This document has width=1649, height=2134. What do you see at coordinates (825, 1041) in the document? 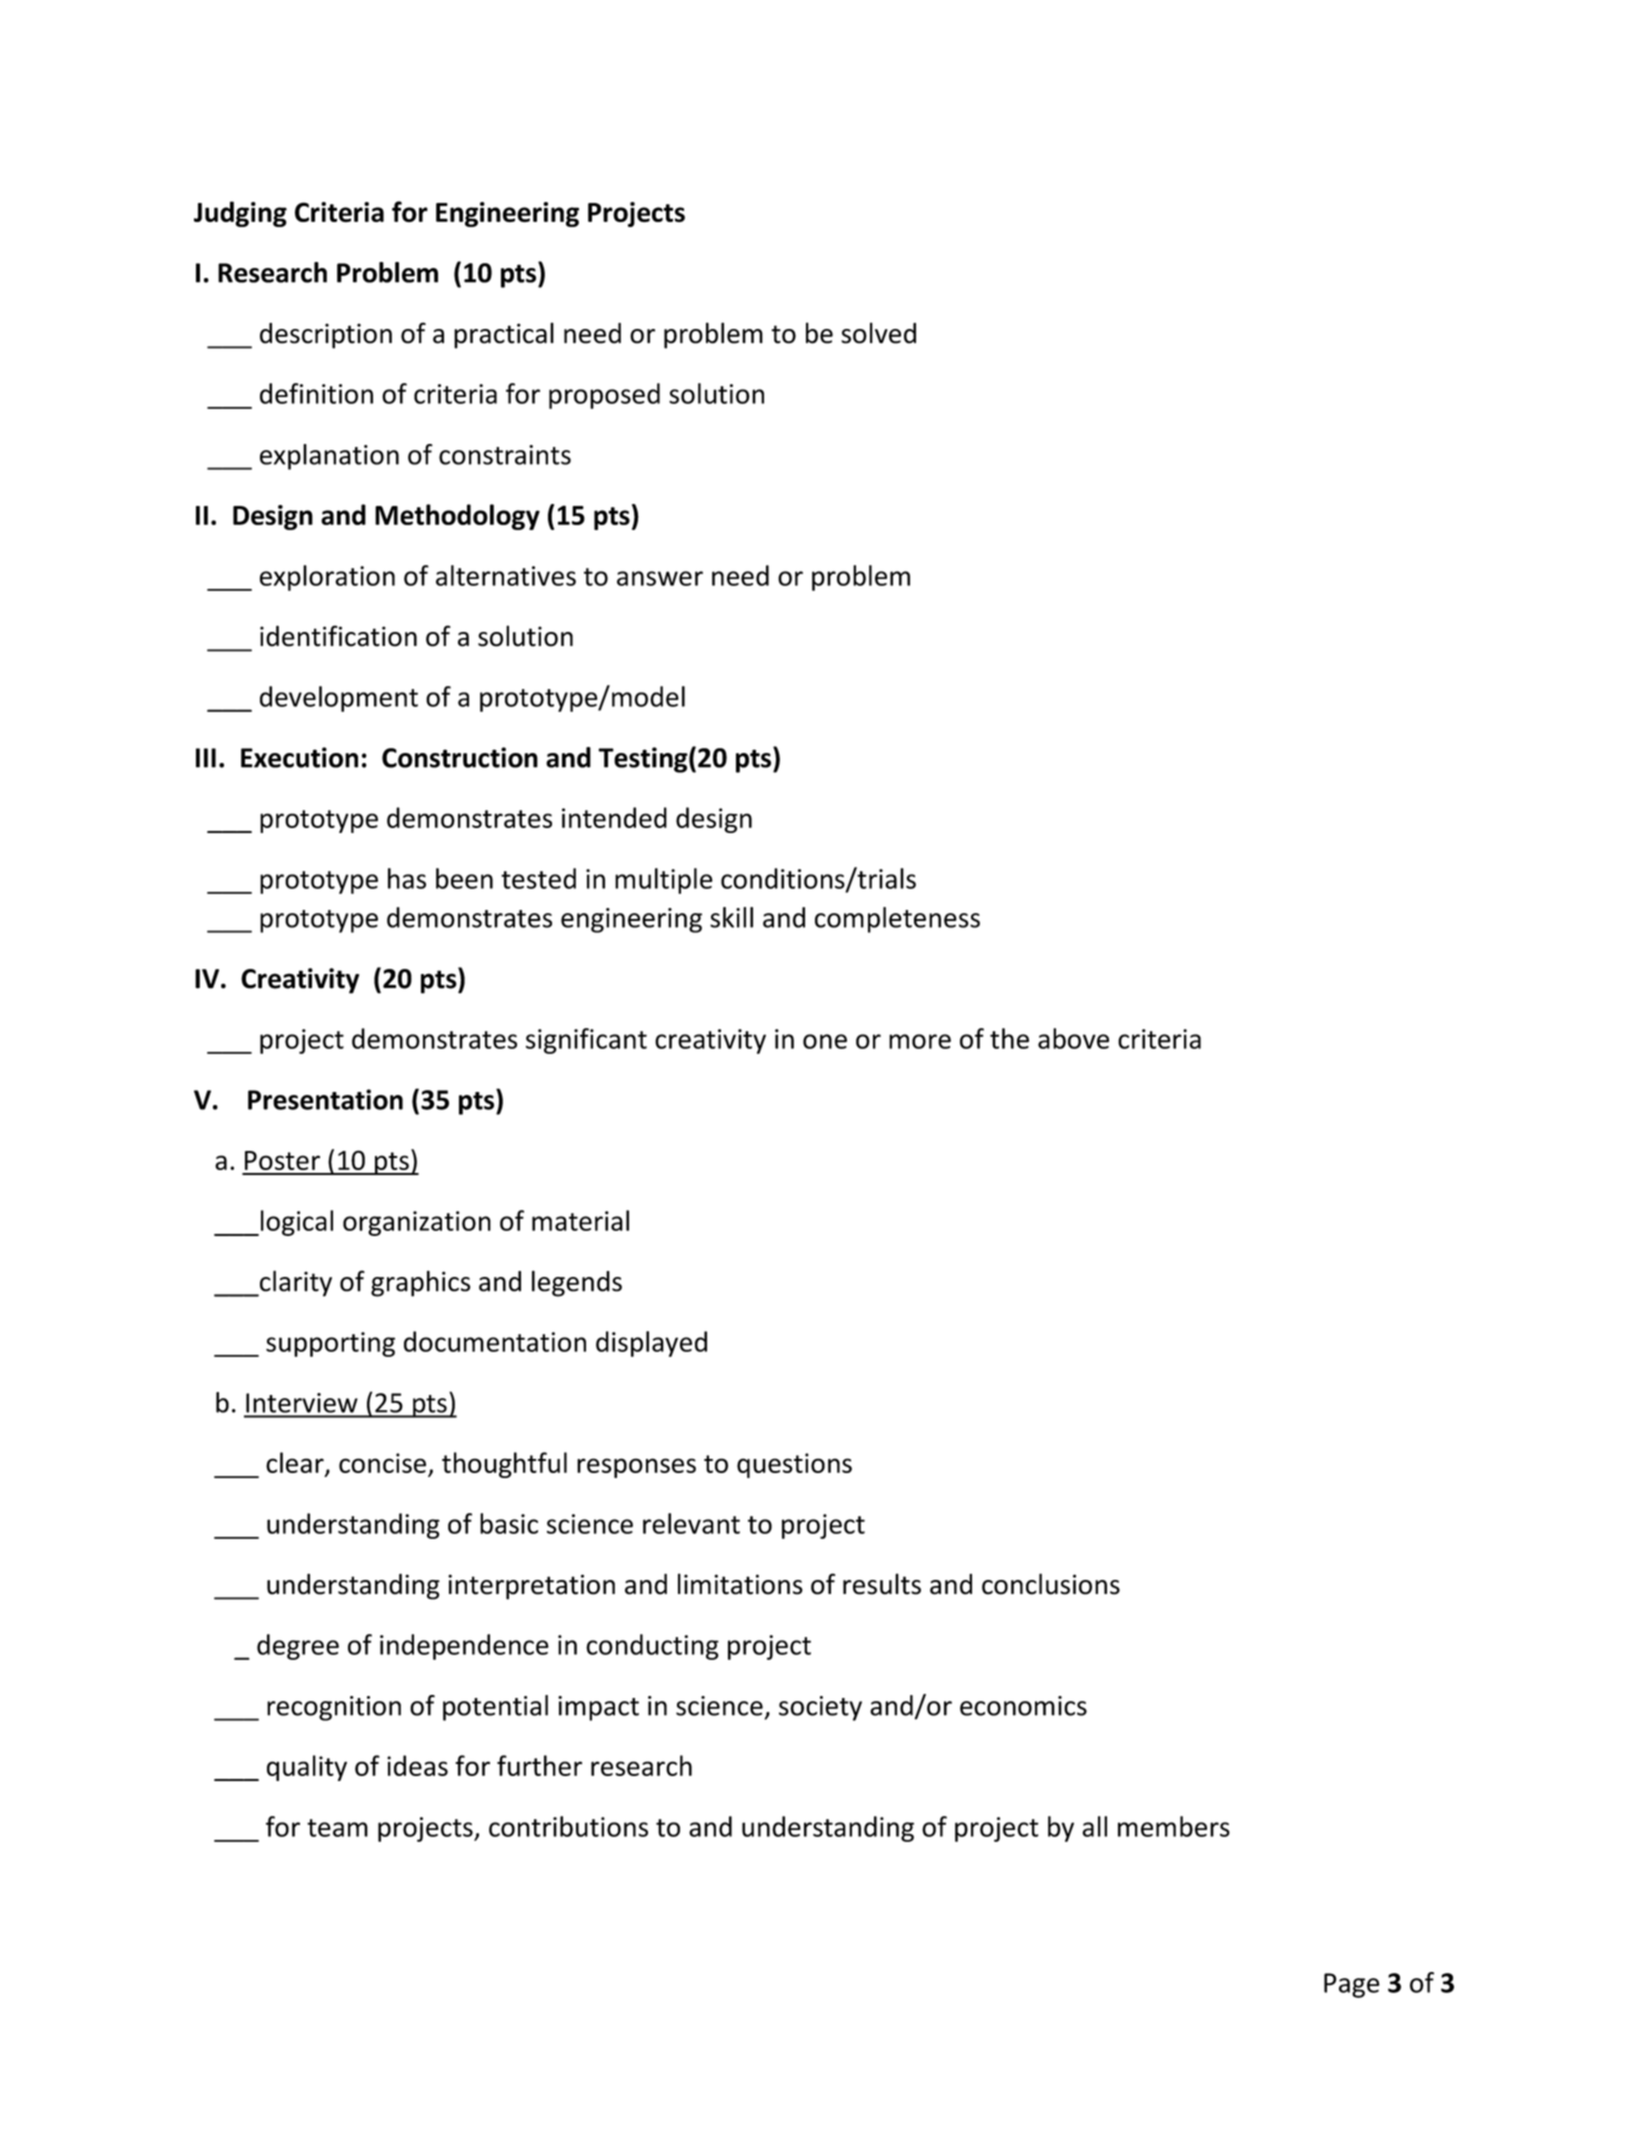
I see `one` at bounding box center [825, 1041].
